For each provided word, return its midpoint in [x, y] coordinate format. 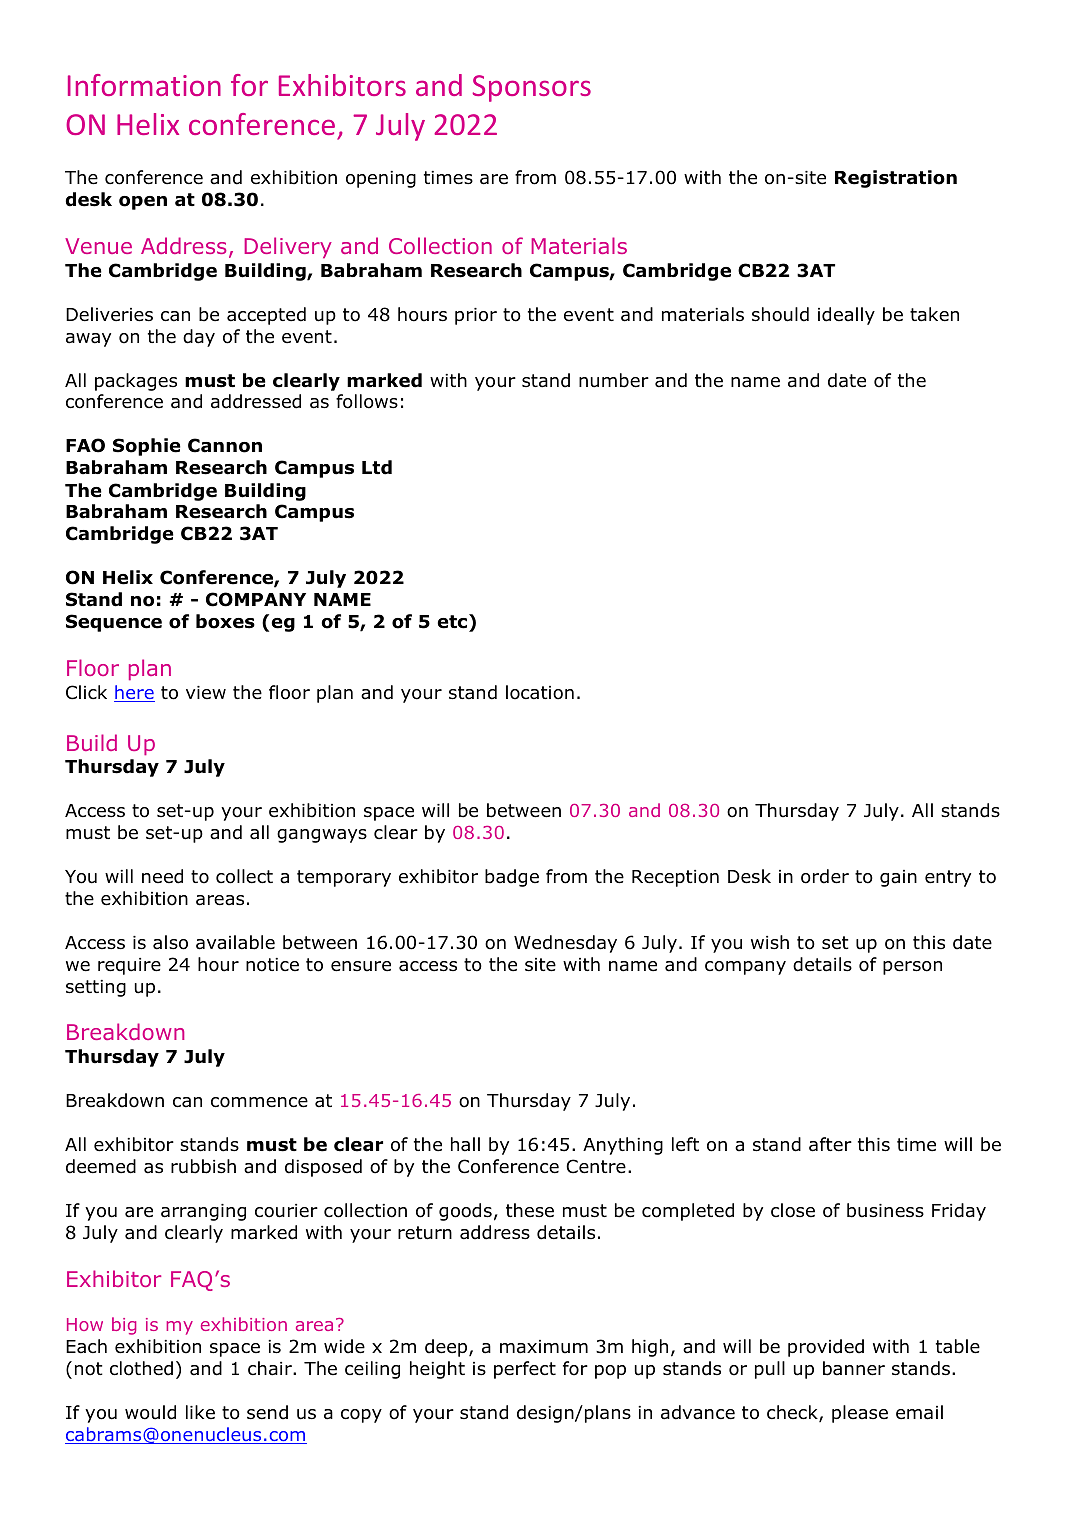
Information [144, 85]
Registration [896, 179]
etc [454, 621]
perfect [525, 1370]
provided [826, 1348]
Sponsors [532, 88]
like [200, 1412]
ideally [846, 316]
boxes [225, 621]
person [912, 968]
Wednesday [565, 944]
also [170, 942]
